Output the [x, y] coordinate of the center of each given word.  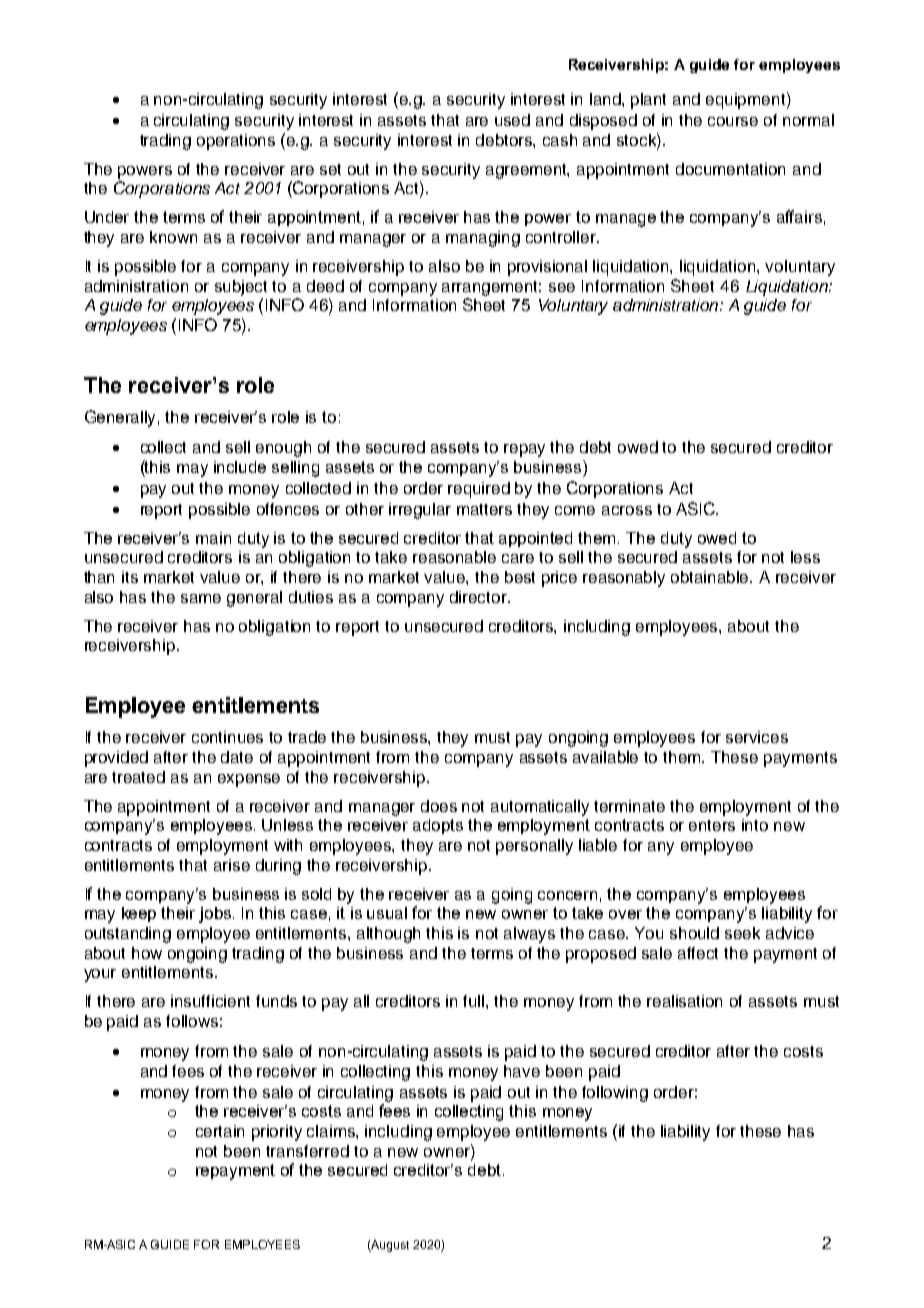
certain [220, 1131]
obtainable [711, 577]
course [733, 121]
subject [241, 288]
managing [483, 239]
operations [236, 142]
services [757, 737]
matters [484, 509]
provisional [547, 268]
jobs [216, 915]
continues [227, 737]
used [512, 120]
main [213, 538]
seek [742, 933]
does [439, 806]
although [388, 935]
